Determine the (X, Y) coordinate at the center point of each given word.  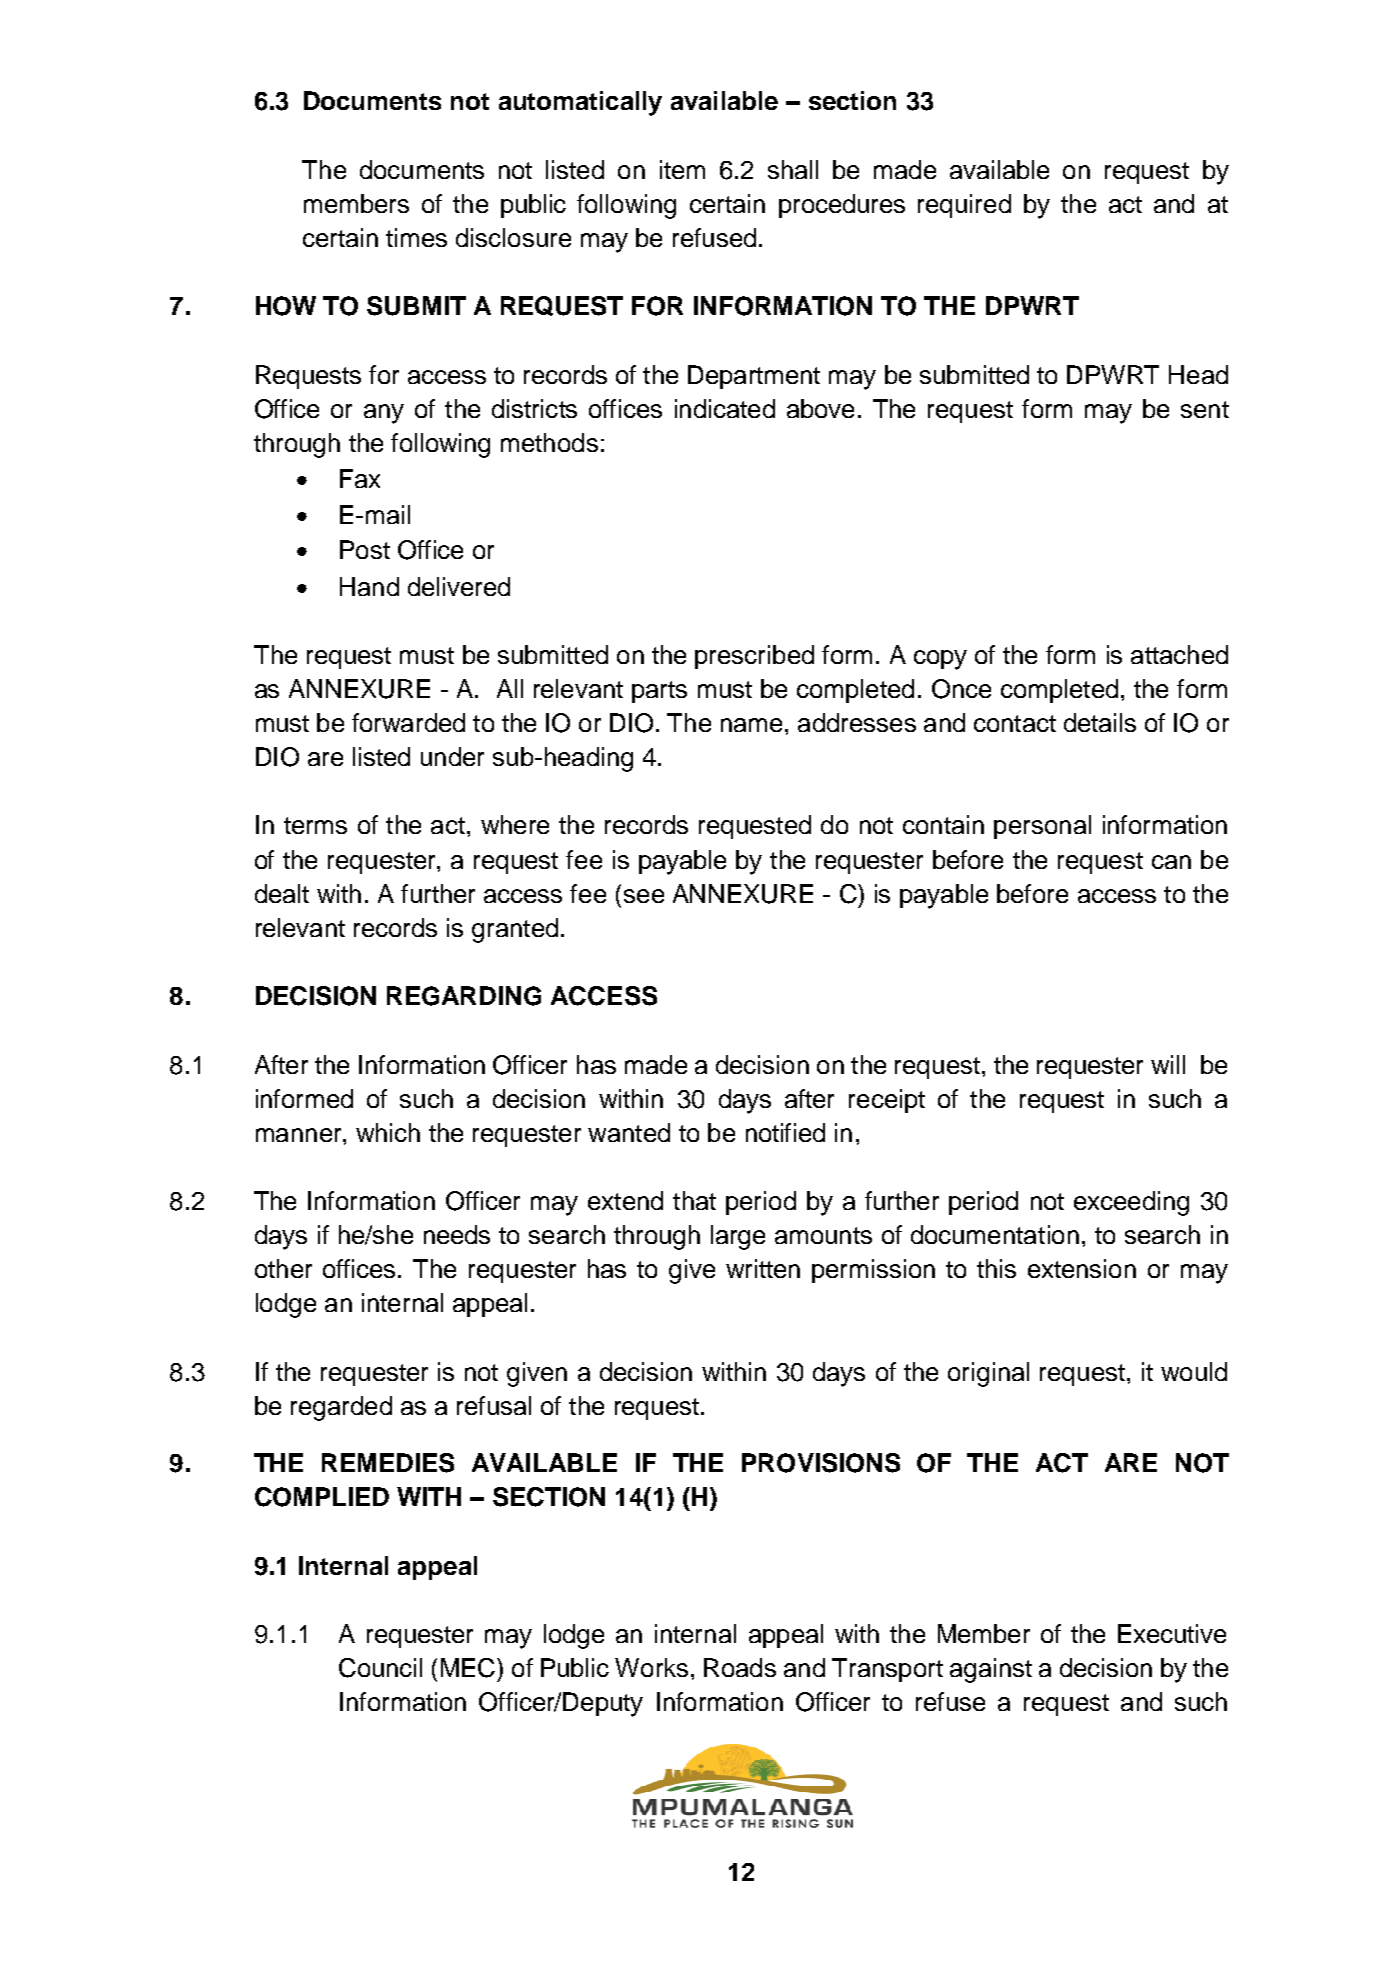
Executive (1172, 1633)
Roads (740, 1667)
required (964, 206)
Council (380, 1668)
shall (793, 169)
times (416, 237)
